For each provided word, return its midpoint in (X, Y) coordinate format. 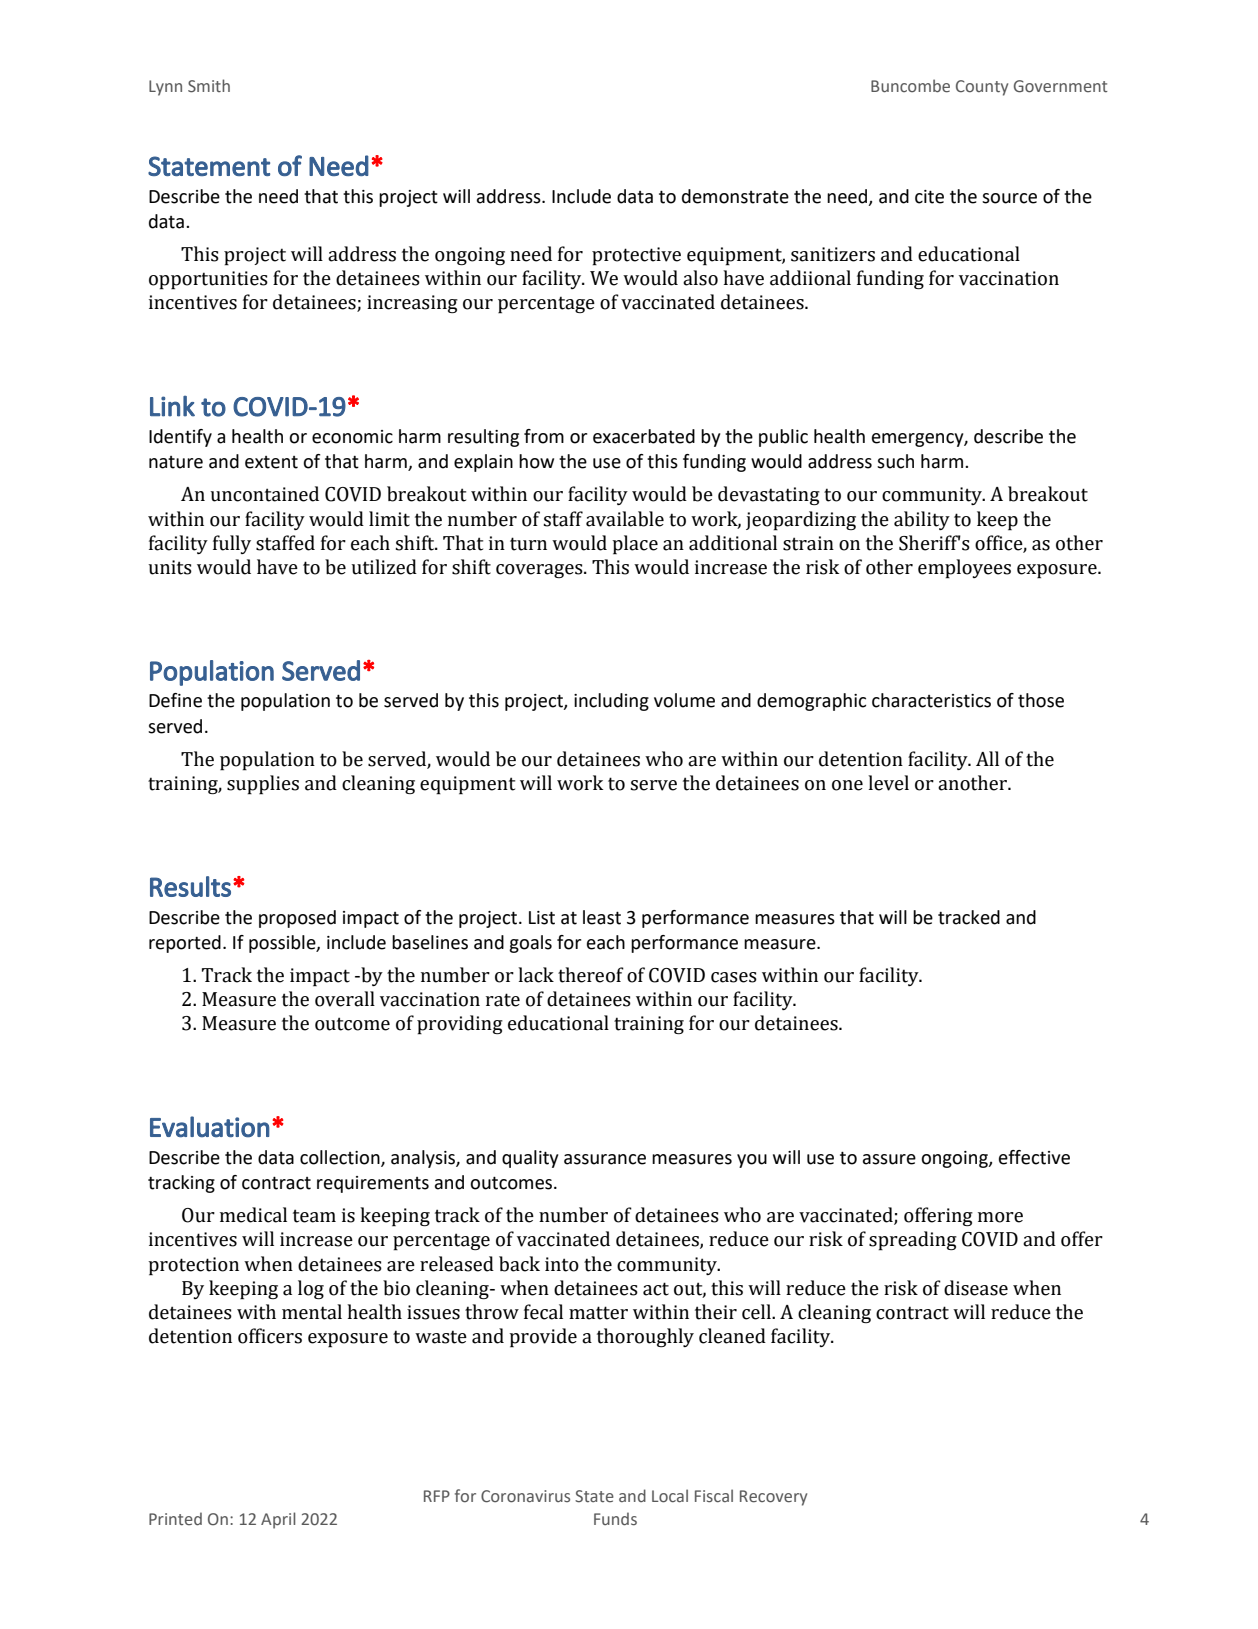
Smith (209, 86)
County (982, 88)
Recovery (773, 1498)
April (278, 1520)
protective (636, 256)
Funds (615, 1519)
